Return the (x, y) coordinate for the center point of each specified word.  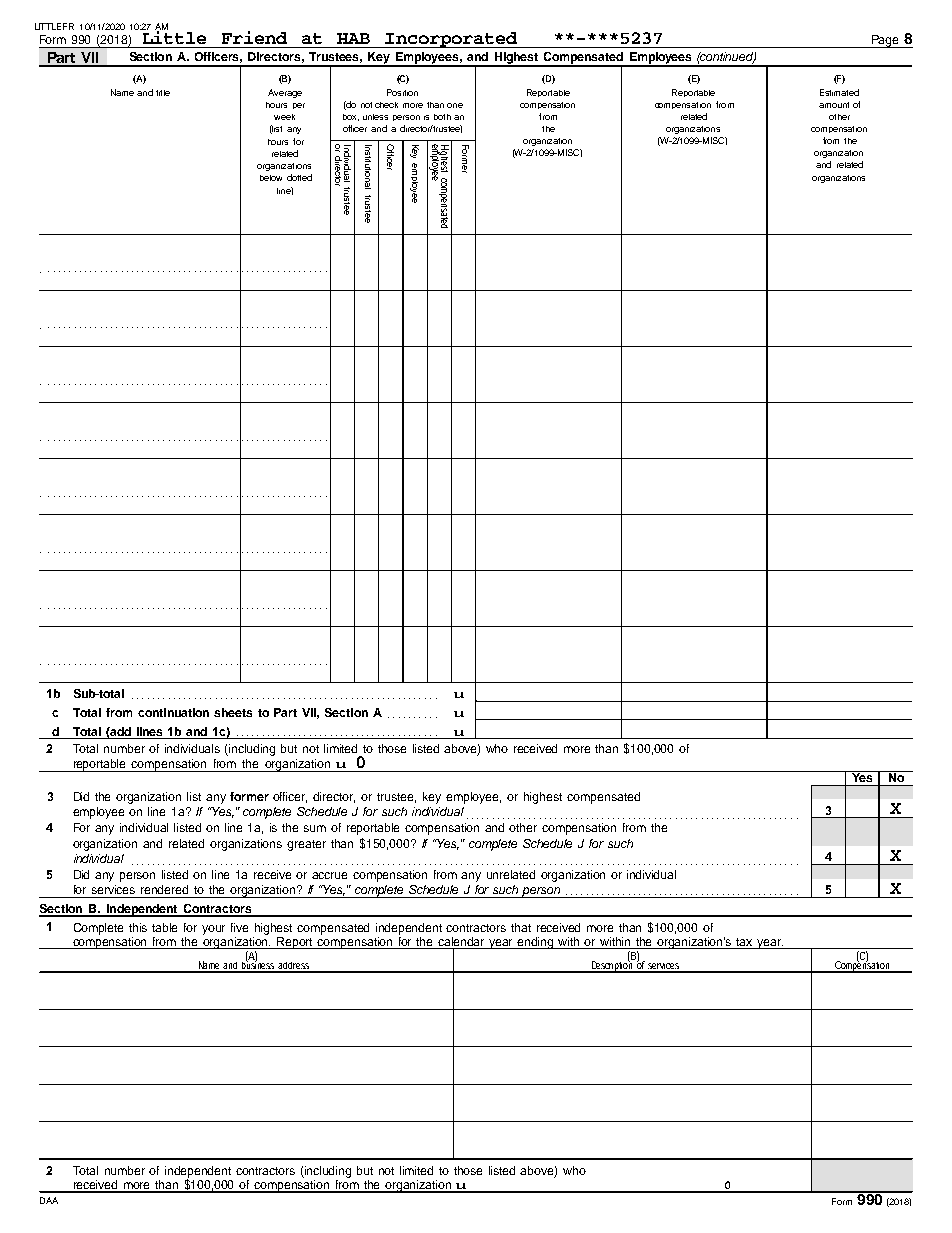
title (163, 93)
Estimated (839, 92)
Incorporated (451, 40)
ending (536, 943)
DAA (49, 1200)
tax (744, 942)
